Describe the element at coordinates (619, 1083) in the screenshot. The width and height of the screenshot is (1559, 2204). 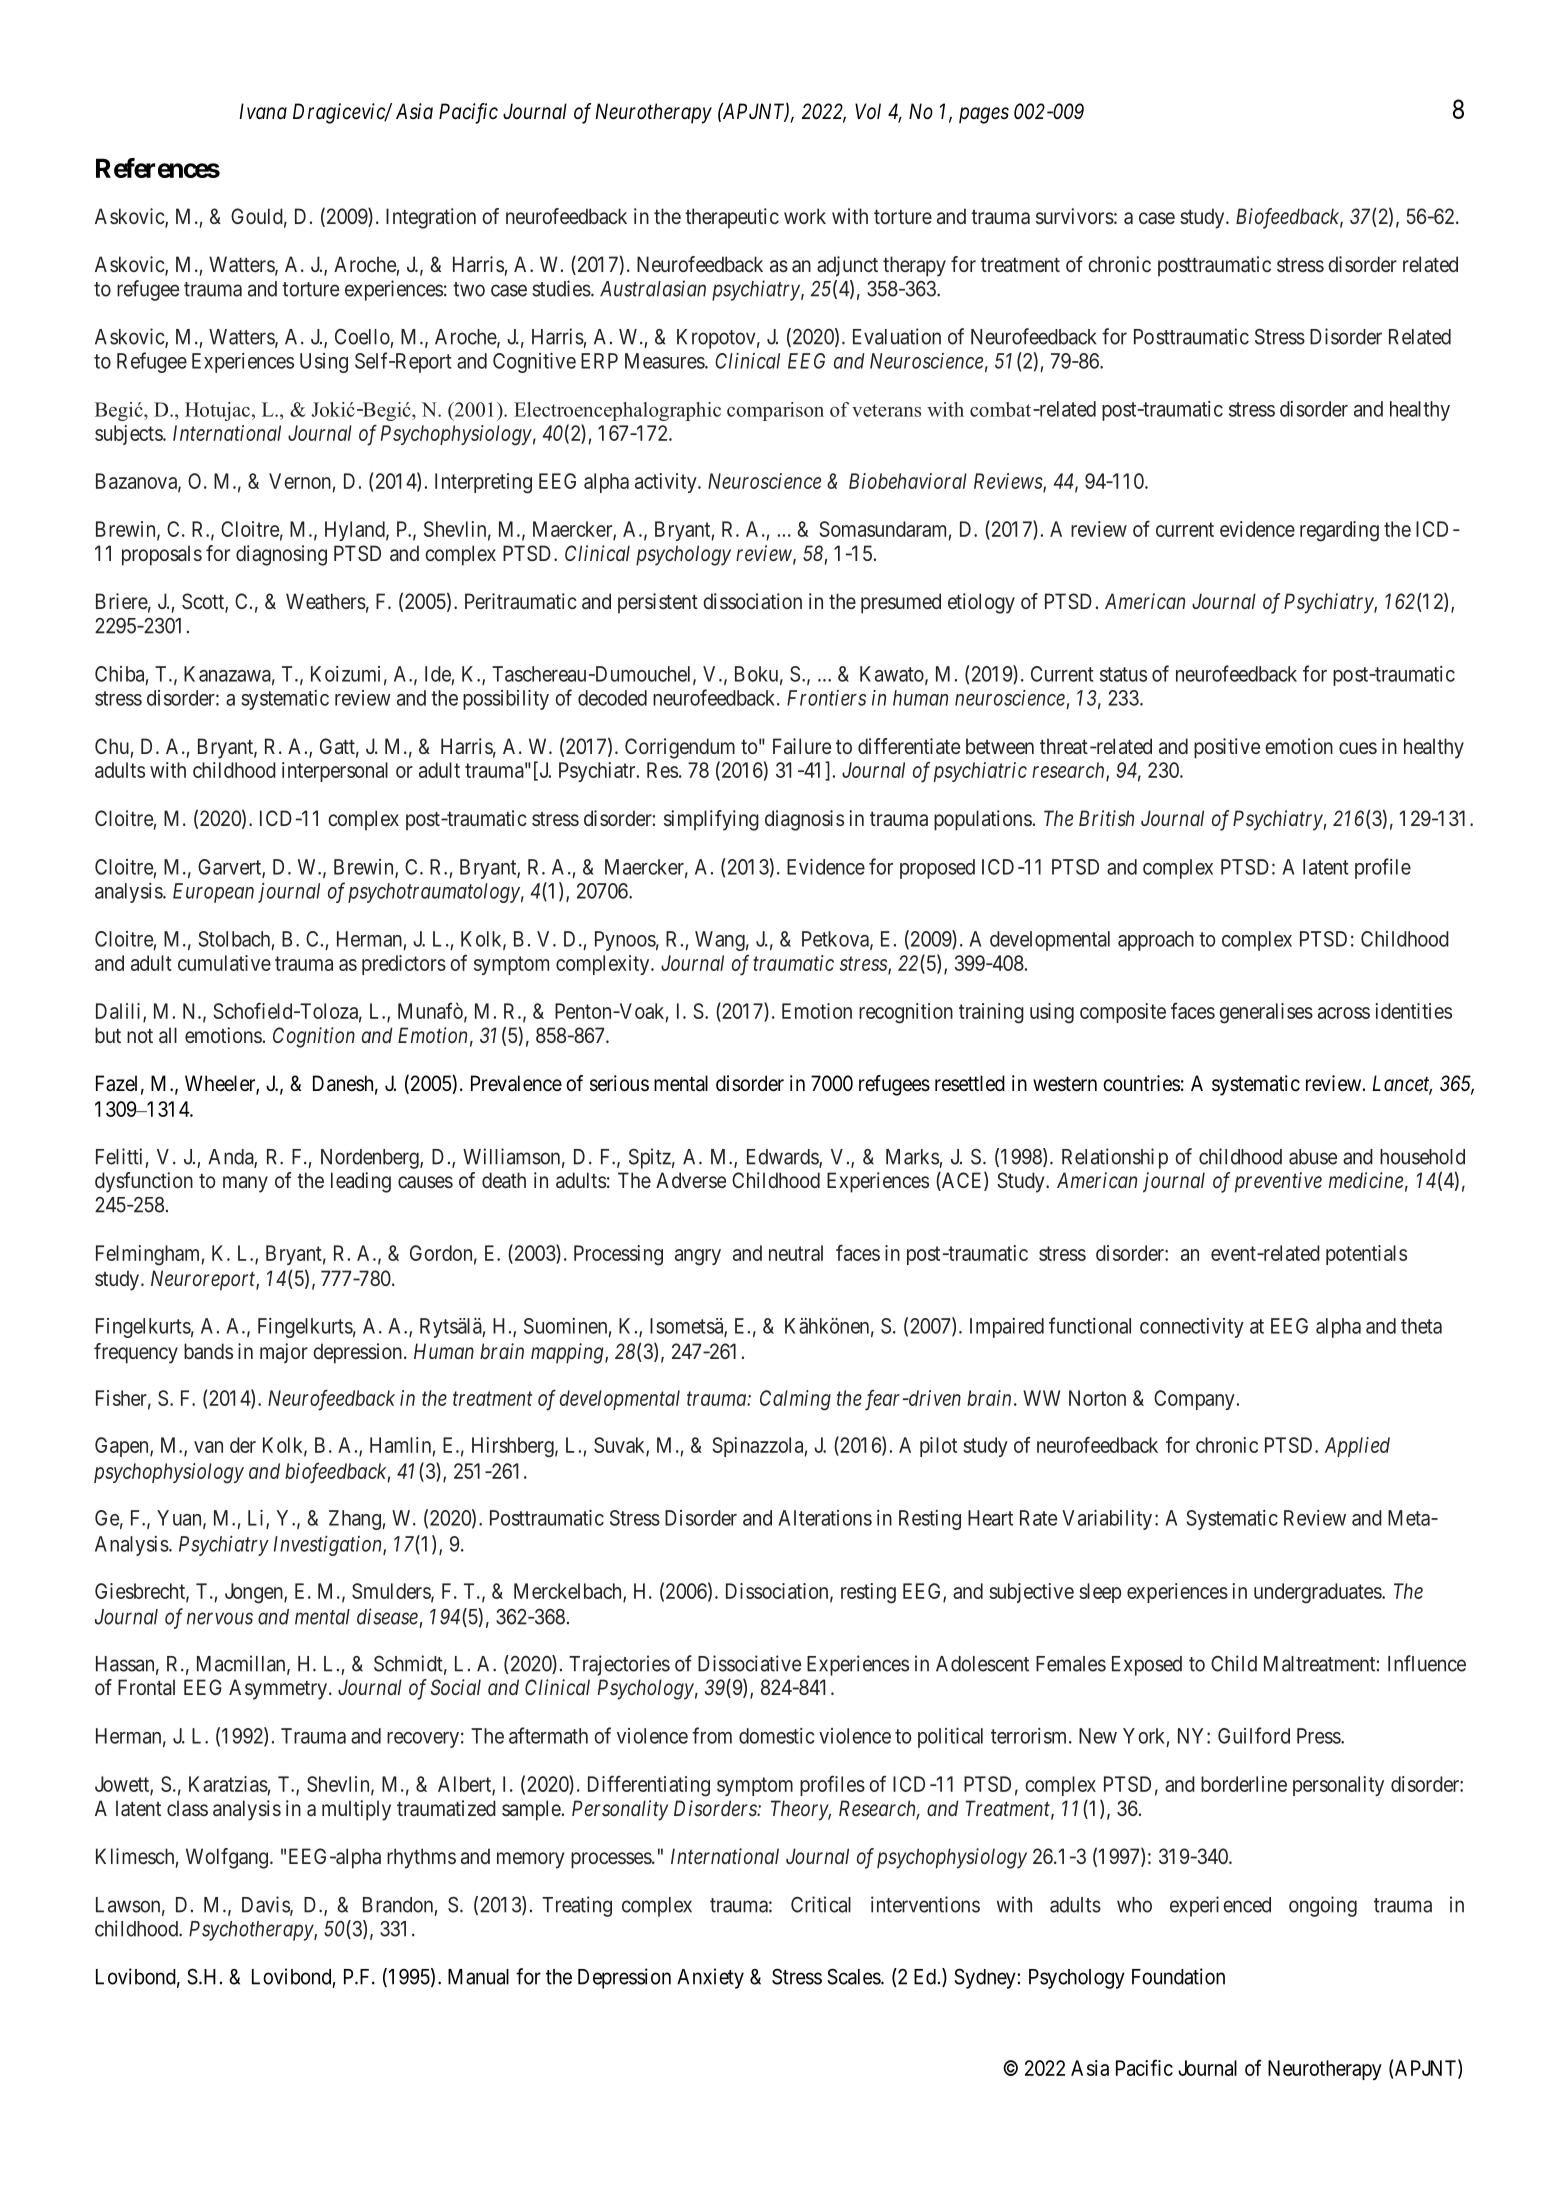
I see `serious` at that location.
